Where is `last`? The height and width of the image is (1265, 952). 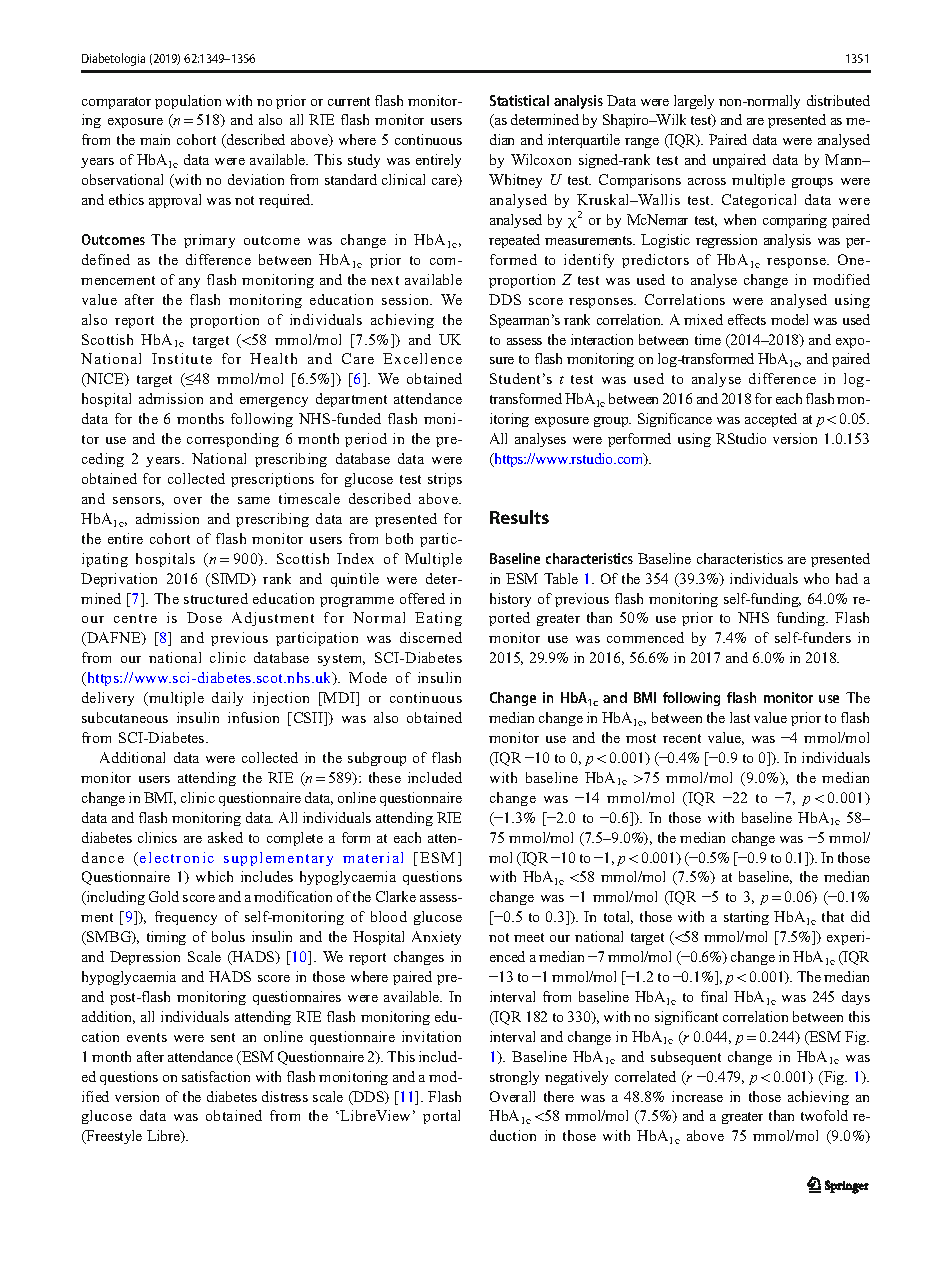 last is located at coordinates (740, 717).
